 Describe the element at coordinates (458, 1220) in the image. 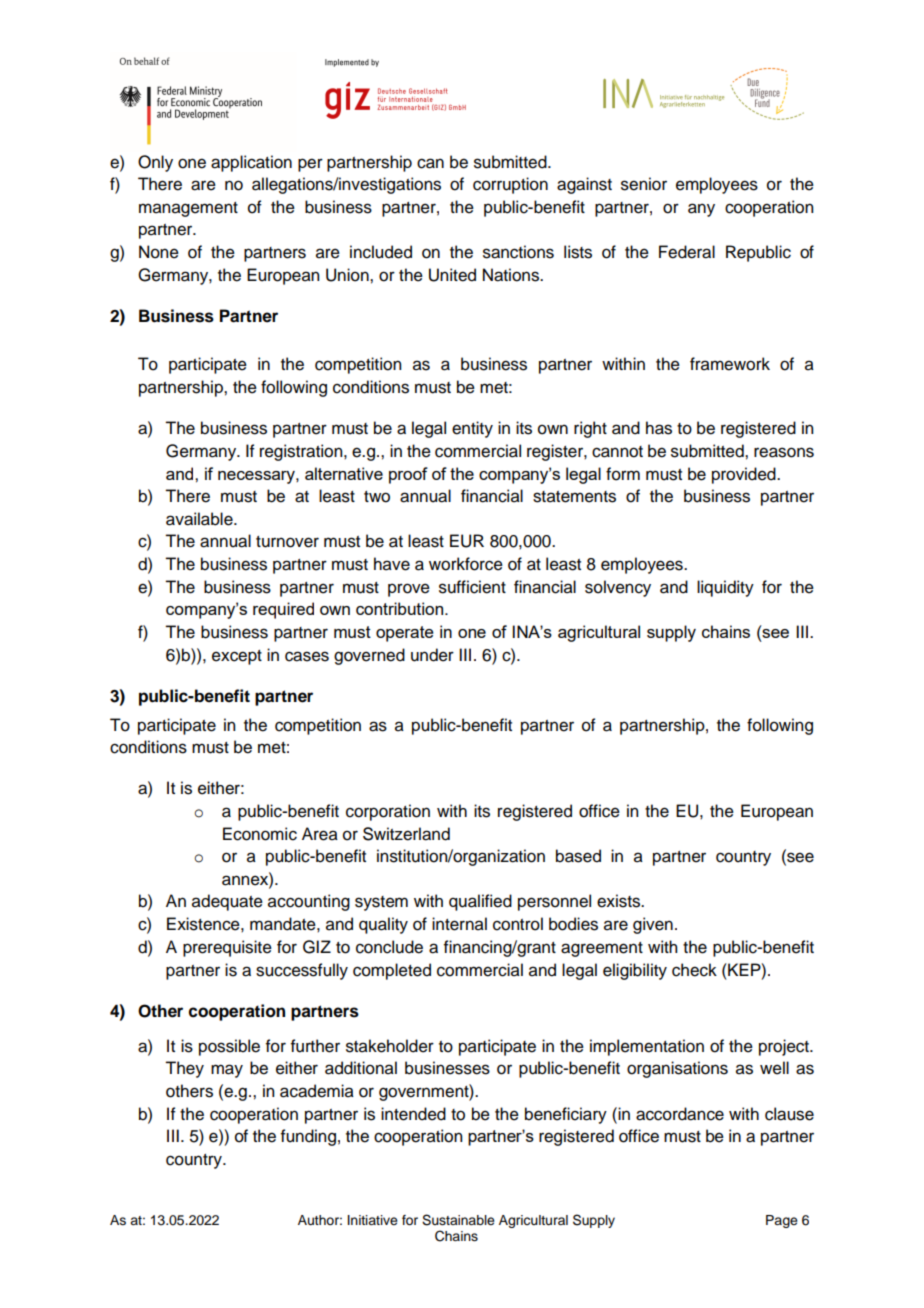

I see `Sustainable` at that location.
